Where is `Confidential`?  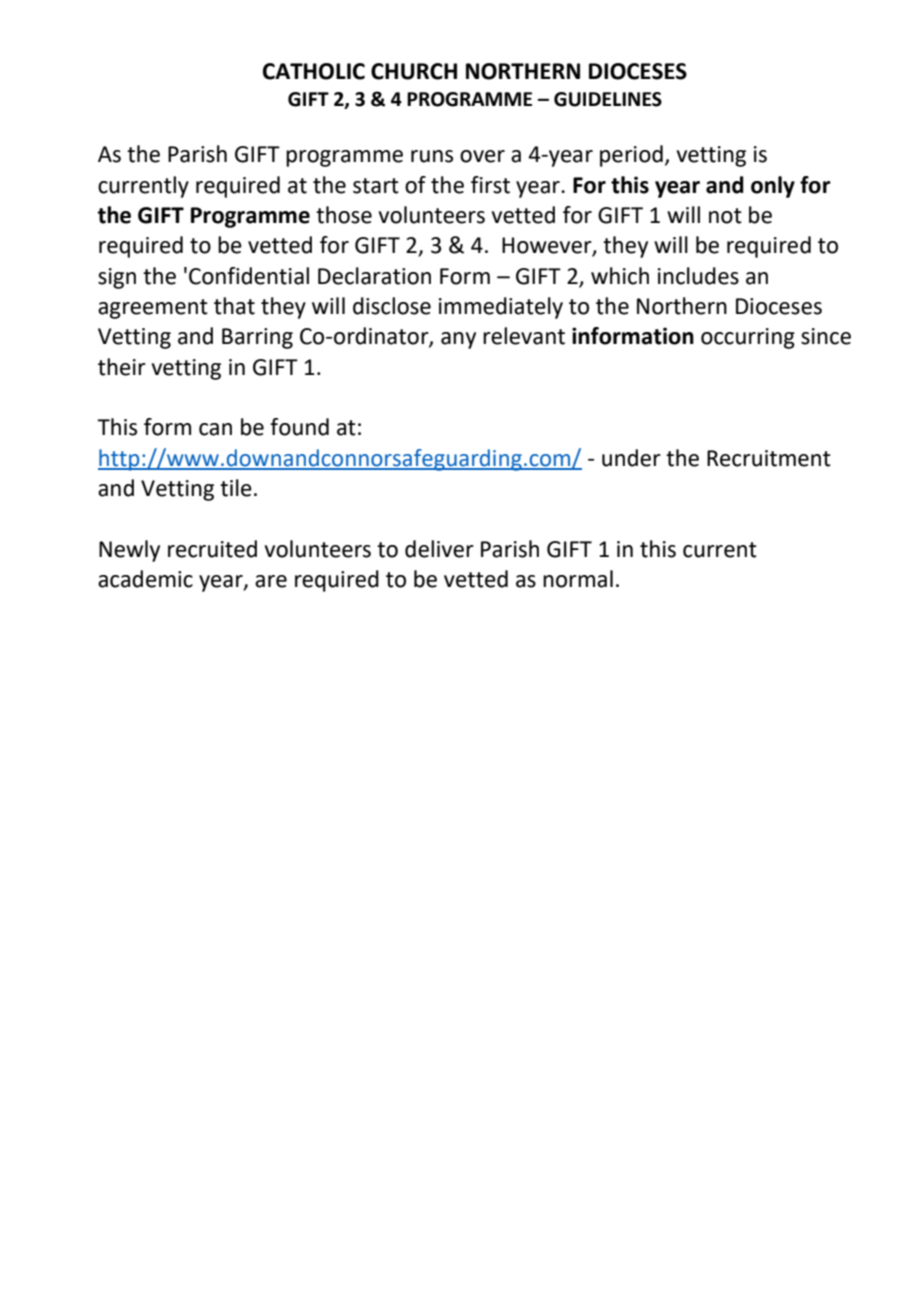
Confidential is located at coordinates (249, 276).
